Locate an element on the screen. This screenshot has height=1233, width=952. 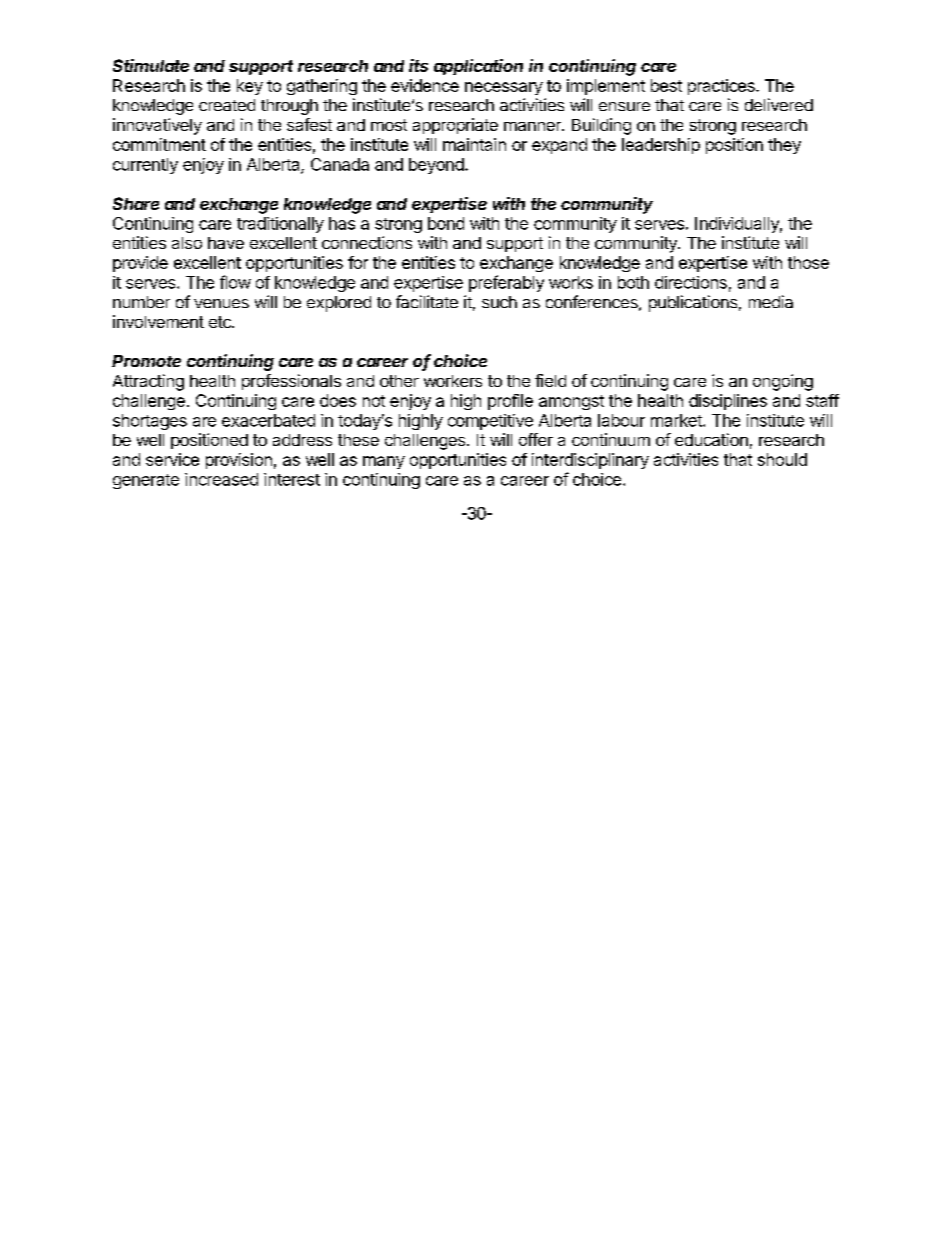
application is located at coordinates (478, 67).
